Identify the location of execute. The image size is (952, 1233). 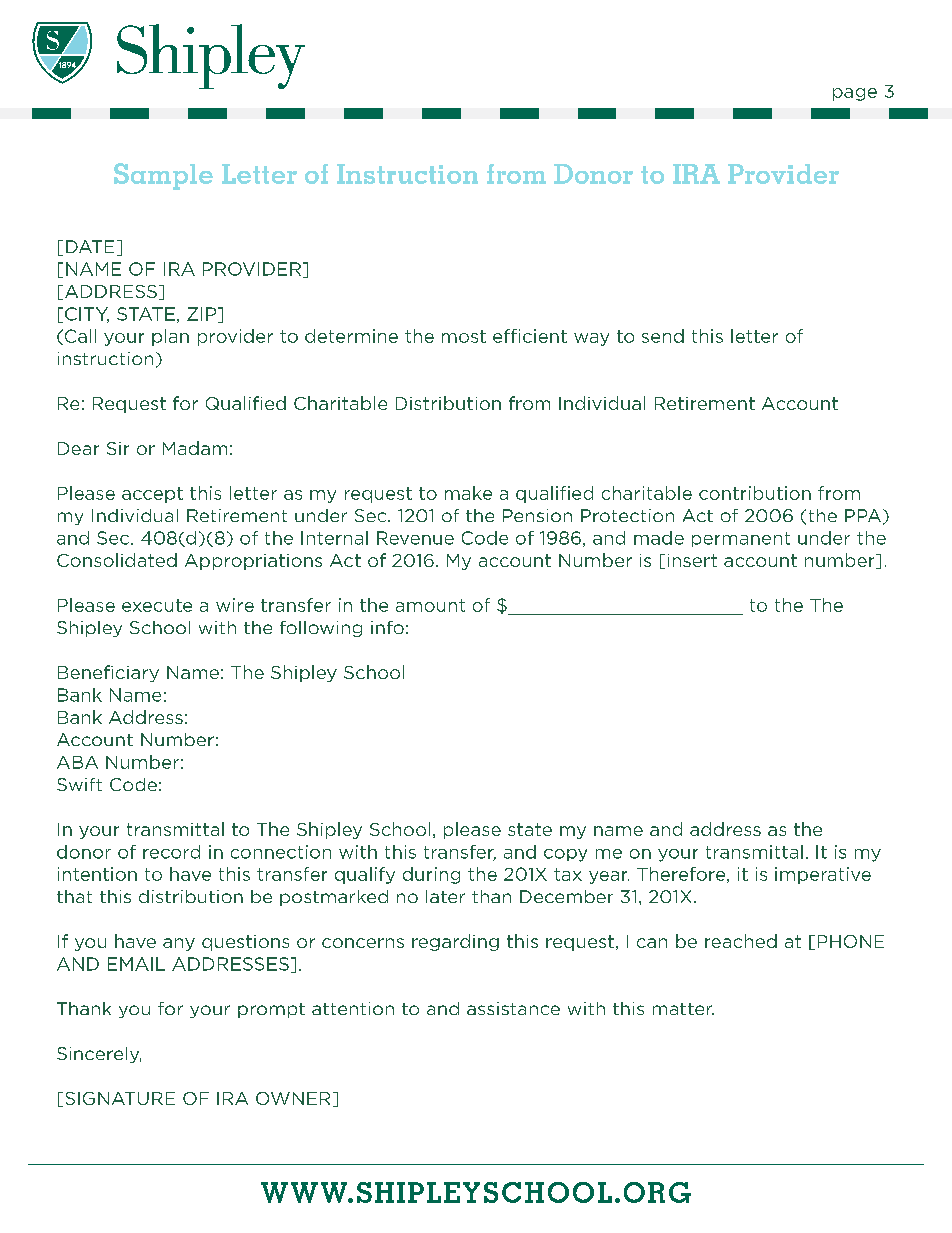
(157, 605).
